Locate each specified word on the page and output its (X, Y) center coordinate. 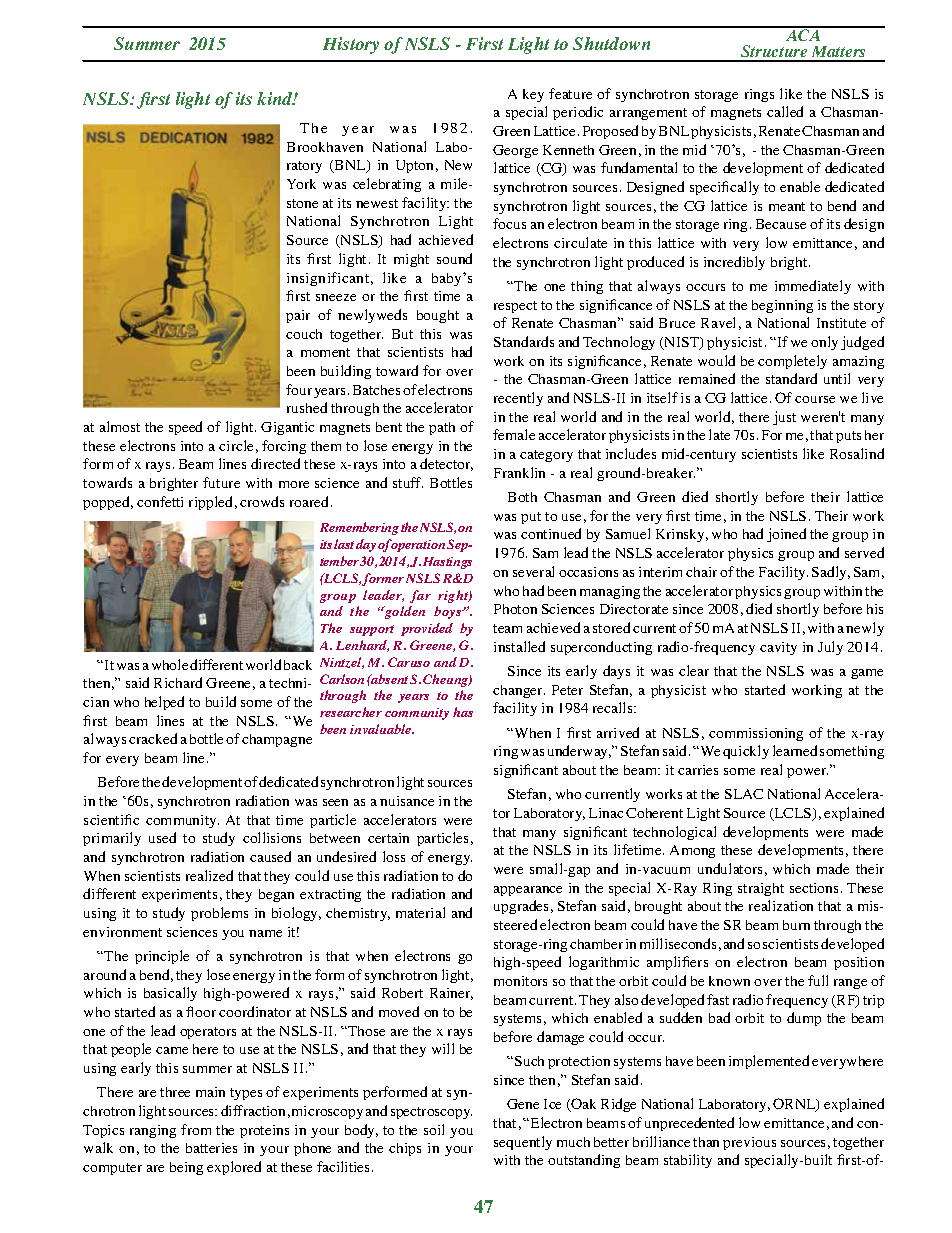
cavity (778, 648)
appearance (528, 891)
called (785, 111)
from (196, 1129)
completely (792, 362)
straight (761, 889)
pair (298, 316)
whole (170, 664)
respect (515, 307)
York (301, 184)
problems (219, 914)
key (533, 95)
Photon (515, 609)
